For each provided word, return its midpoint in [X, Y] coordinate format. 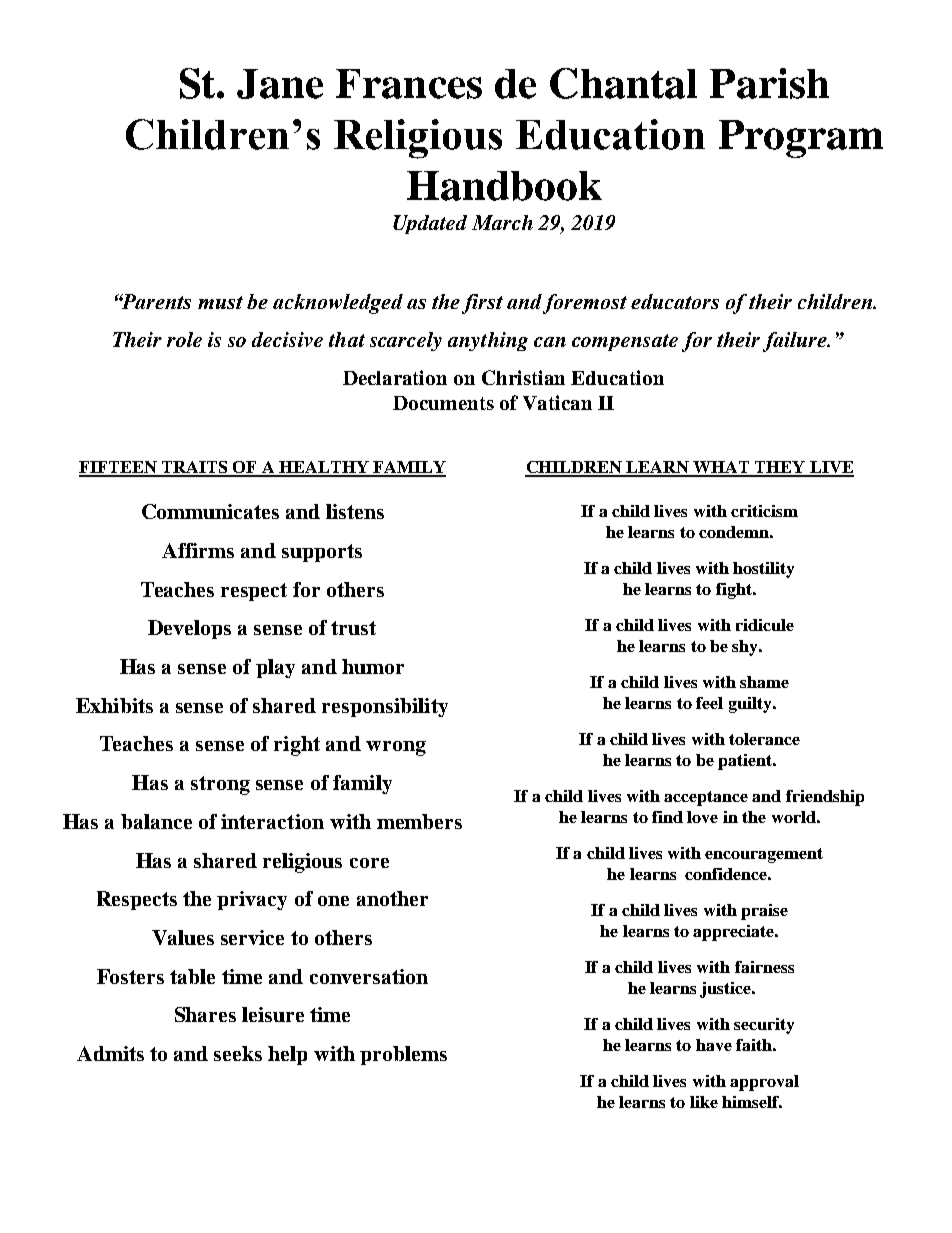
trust [353, 628]
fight [735, 591]
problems [403, 1055]
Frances [409, 84]
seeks [238, 1053]
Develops [189, 629]
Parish [769, 83]
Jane [280, 84]
